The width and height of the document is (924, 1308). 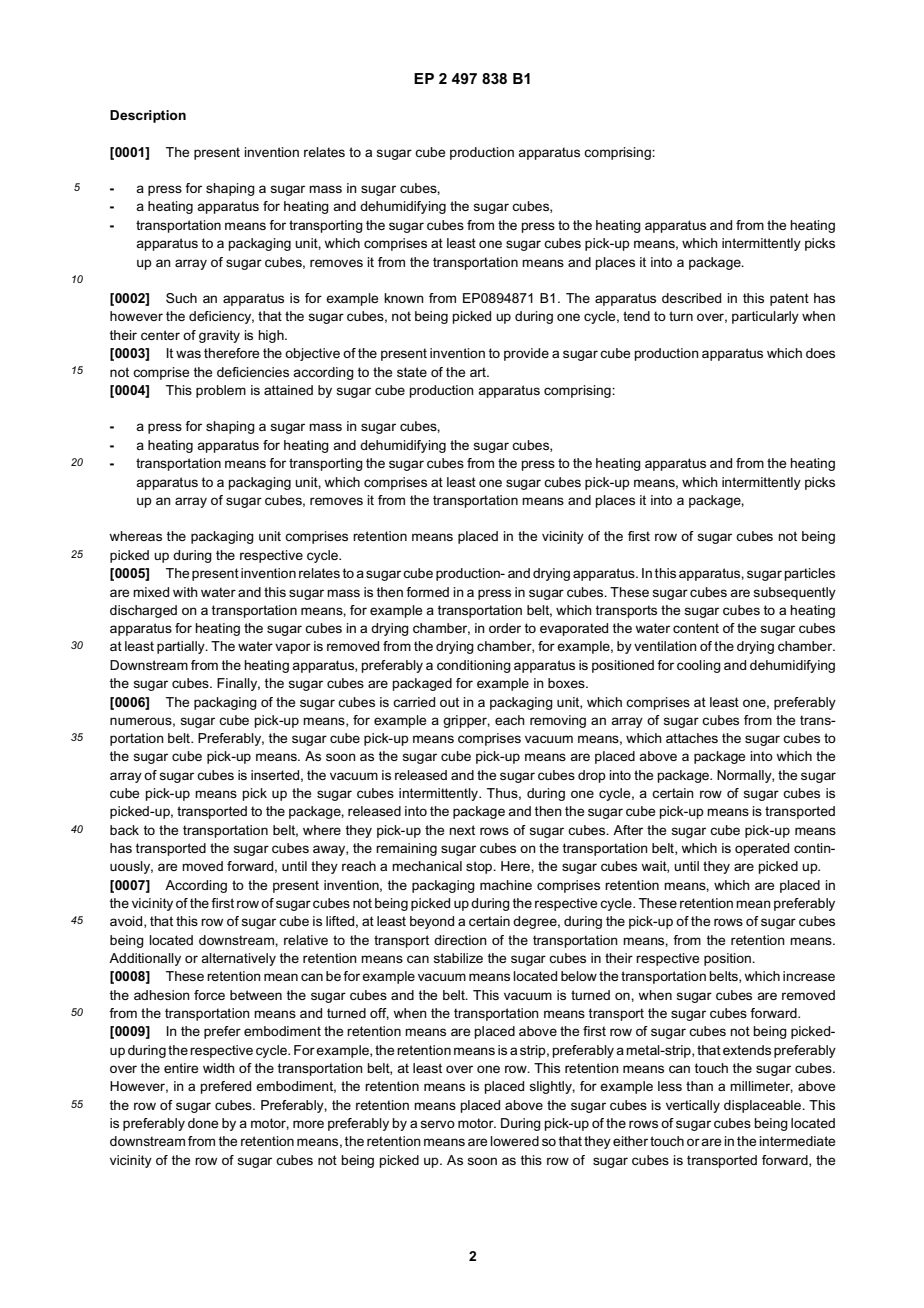 What do you see at coordinates (148, 116) in the document?
I see `Description` at bounding box center [148, 116].
